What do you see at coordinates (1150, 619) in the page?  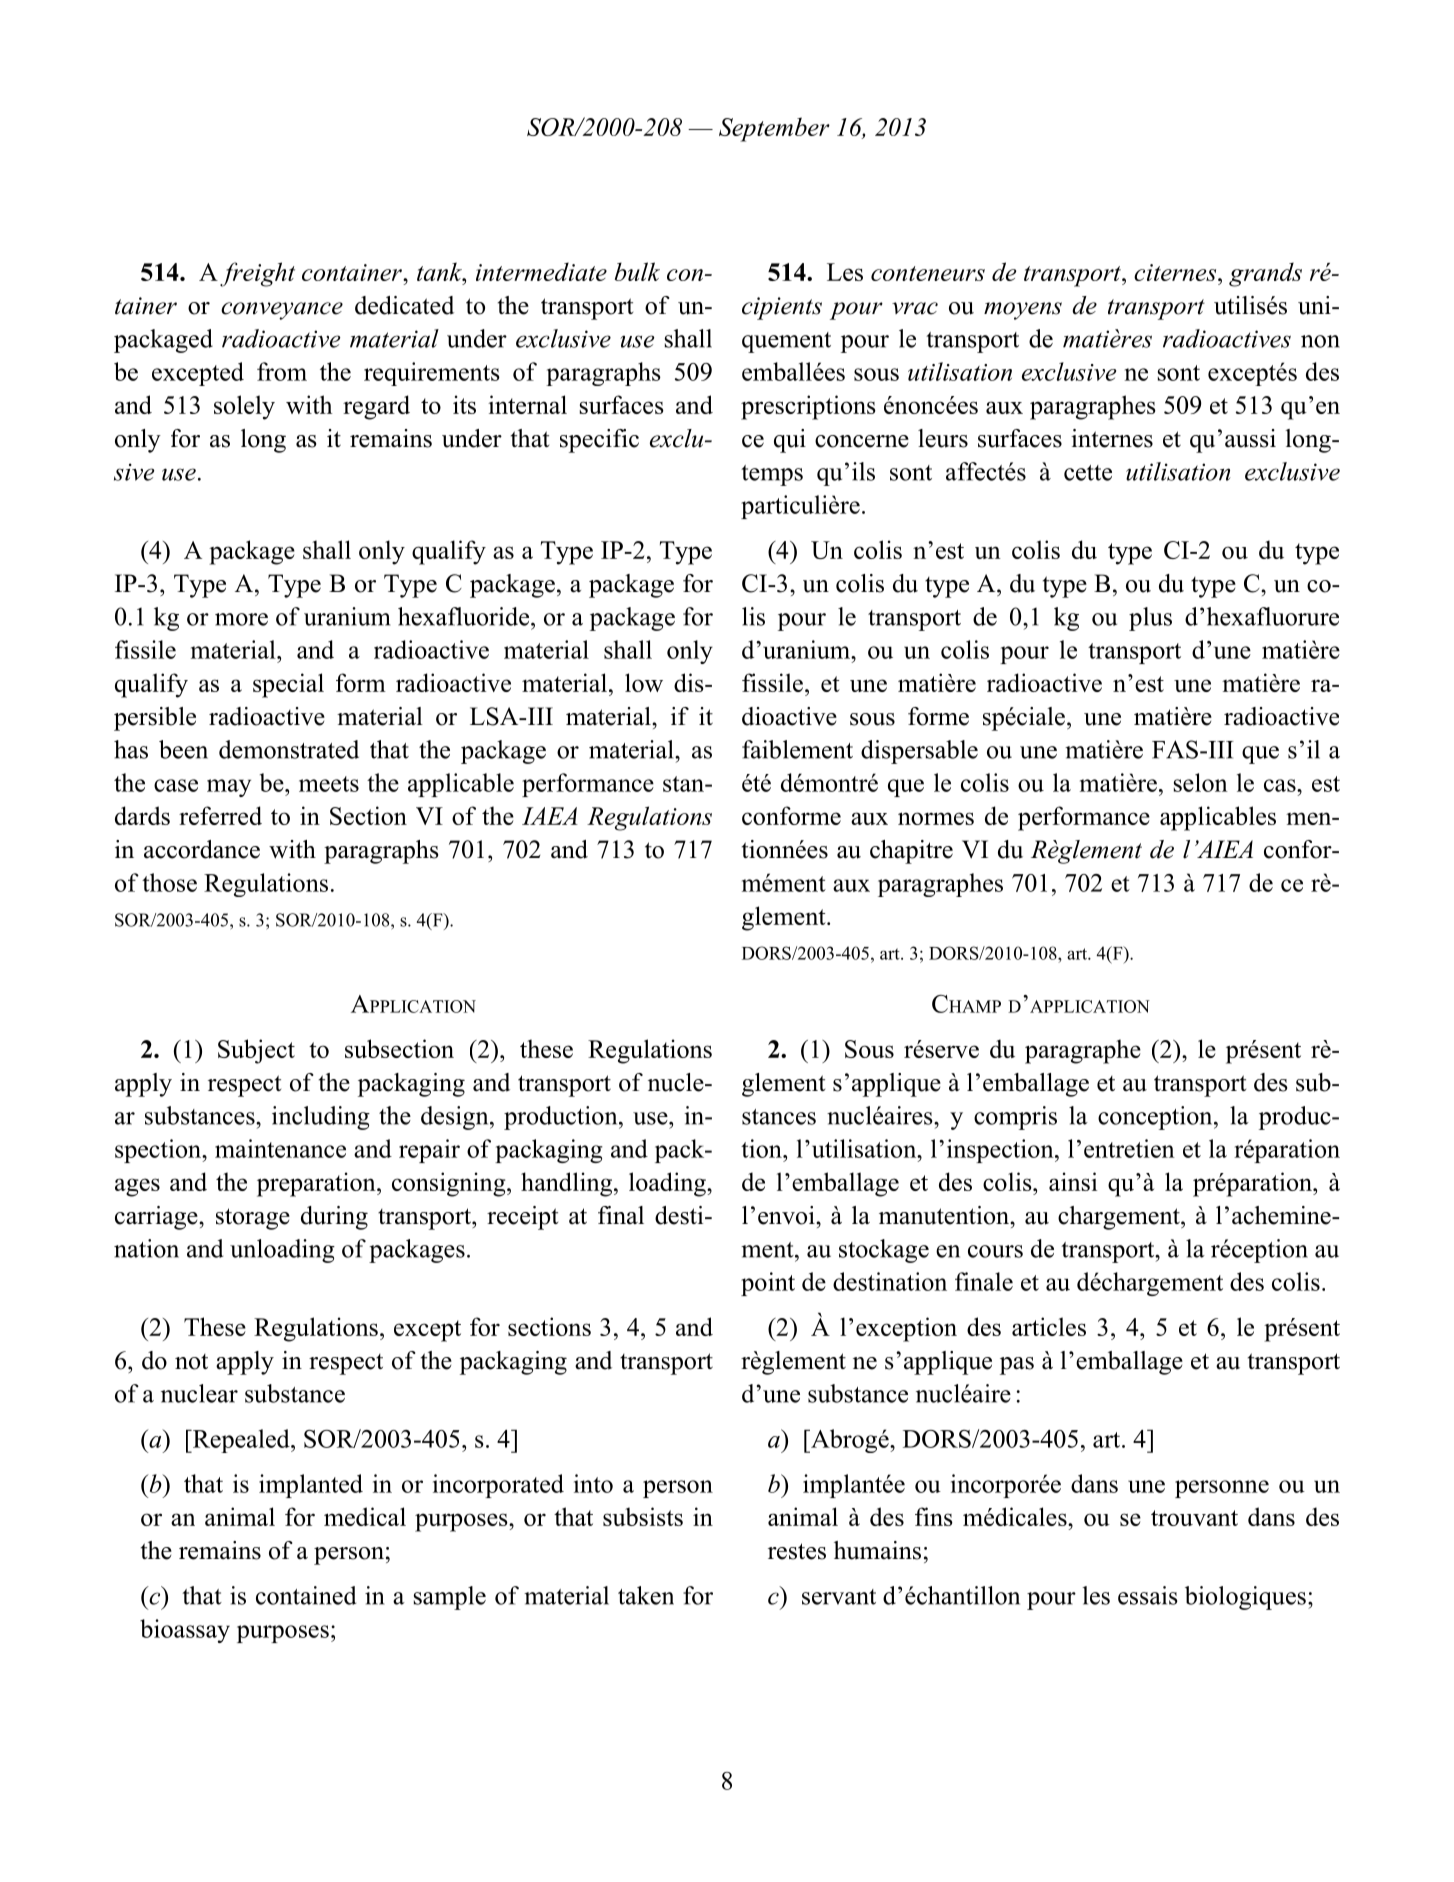 I see `plus` at bounding box center [1150, 619].
